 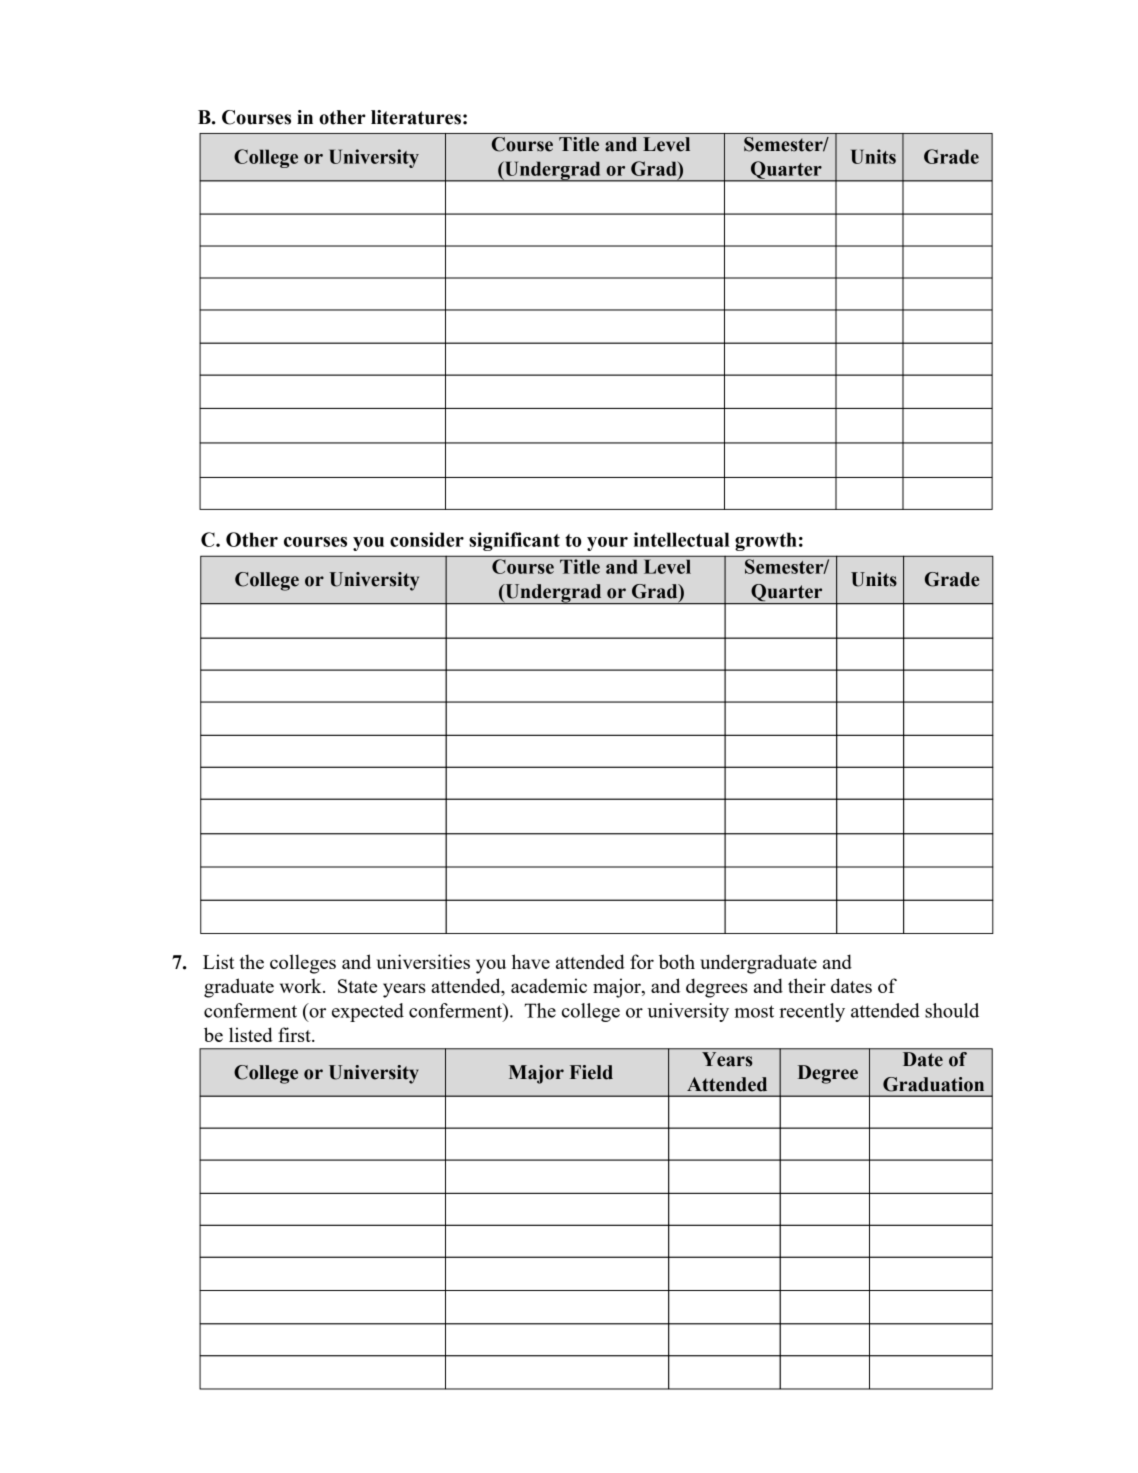 What do you see at coordinates (677, 961) in the page?
I see `both` at bounding box center [677, 961].
